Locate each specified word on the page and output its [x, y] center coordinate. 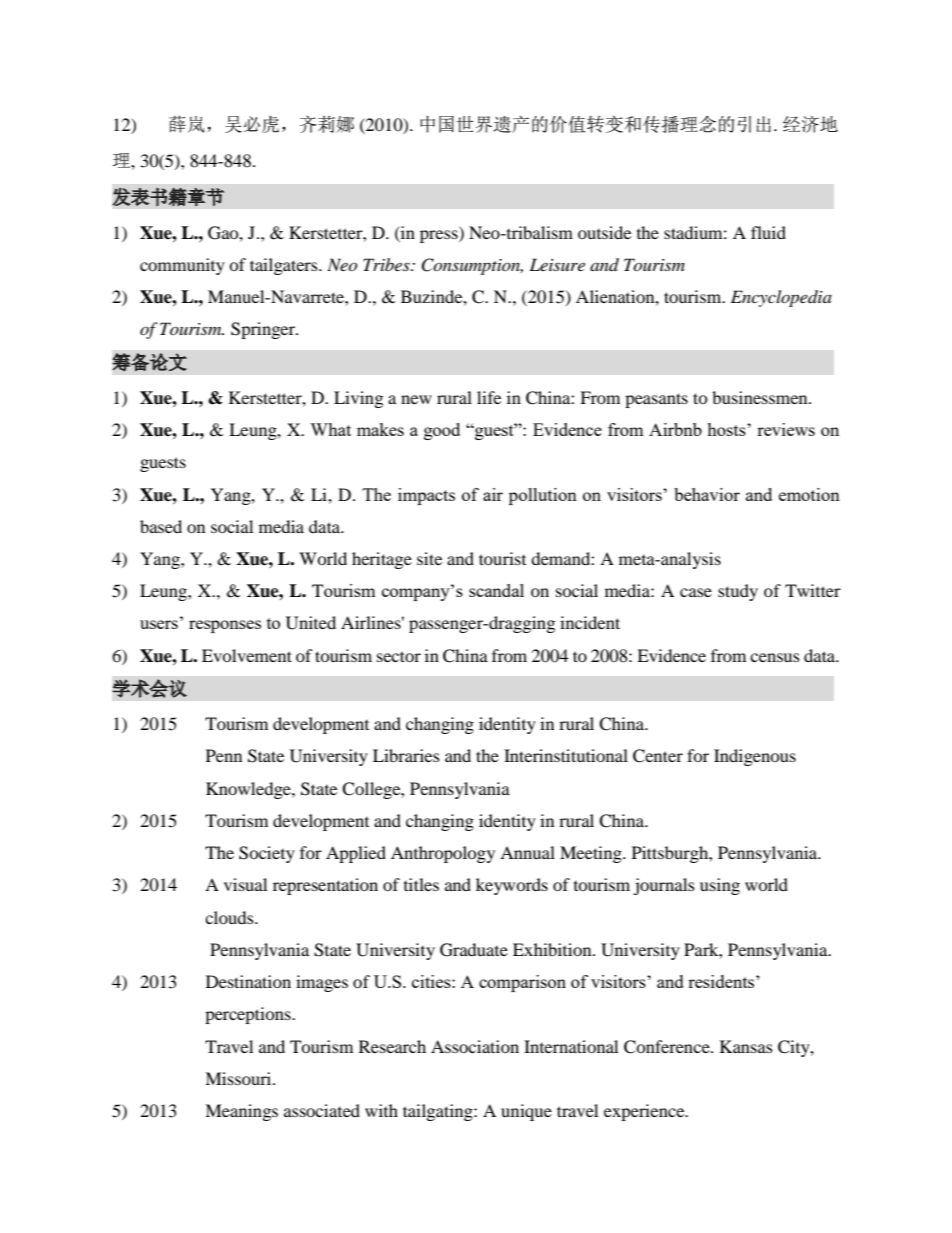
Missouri [239, 1078]
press [440, 236]
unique [526, 1112]
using [720, 886]
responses [225, 626]
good [442, 431]
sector [399, 656]
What [330, 429]
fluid [768, 232]
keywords [512, 886]
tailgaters [285, 266]
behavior [707, 494]
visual [245, 884]
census [775, 657]
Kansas [746, 1046]
